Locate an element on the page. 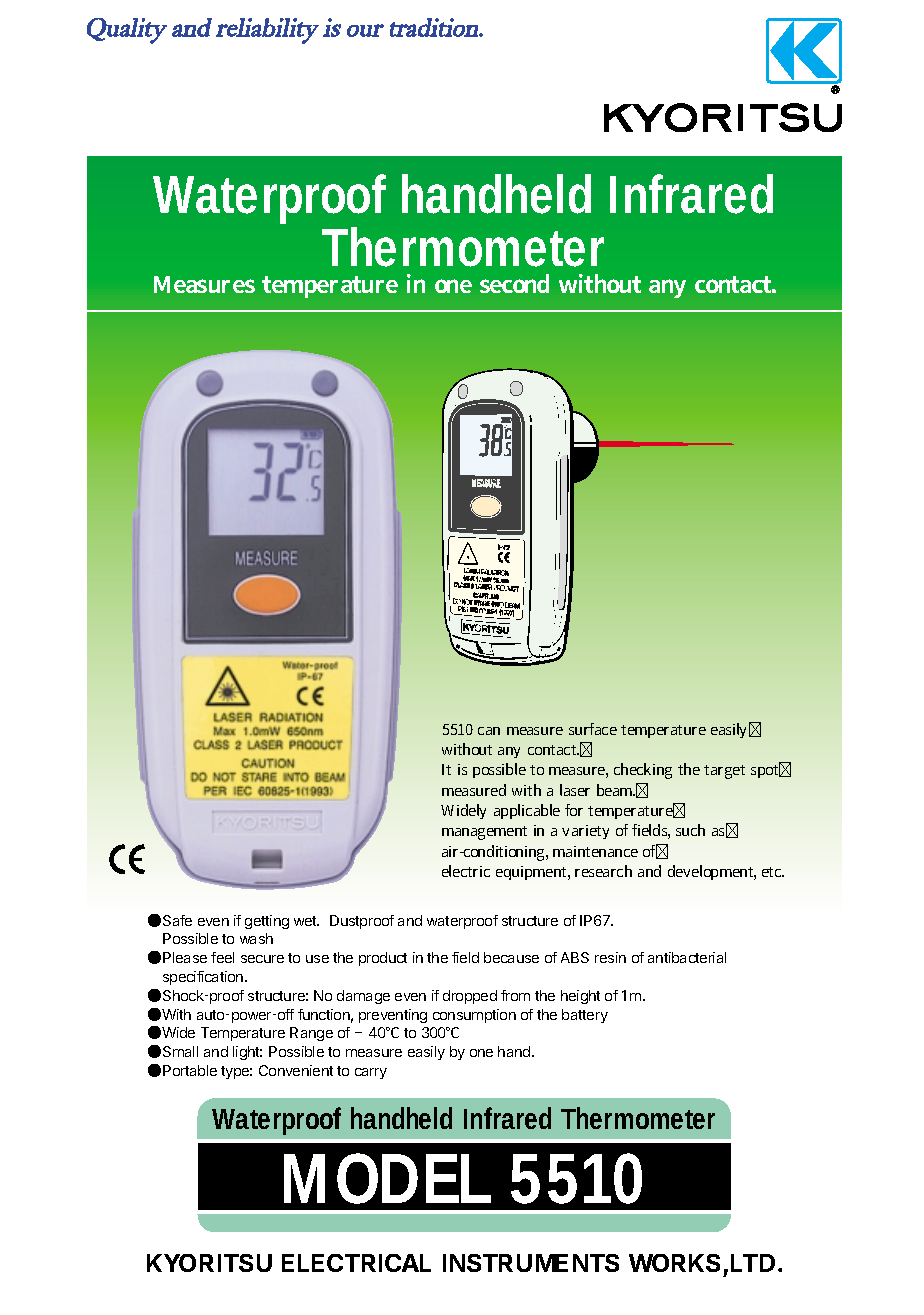 The height and width of the page is (1315, 924). Convenient is located at coordinates (296, 1070).
